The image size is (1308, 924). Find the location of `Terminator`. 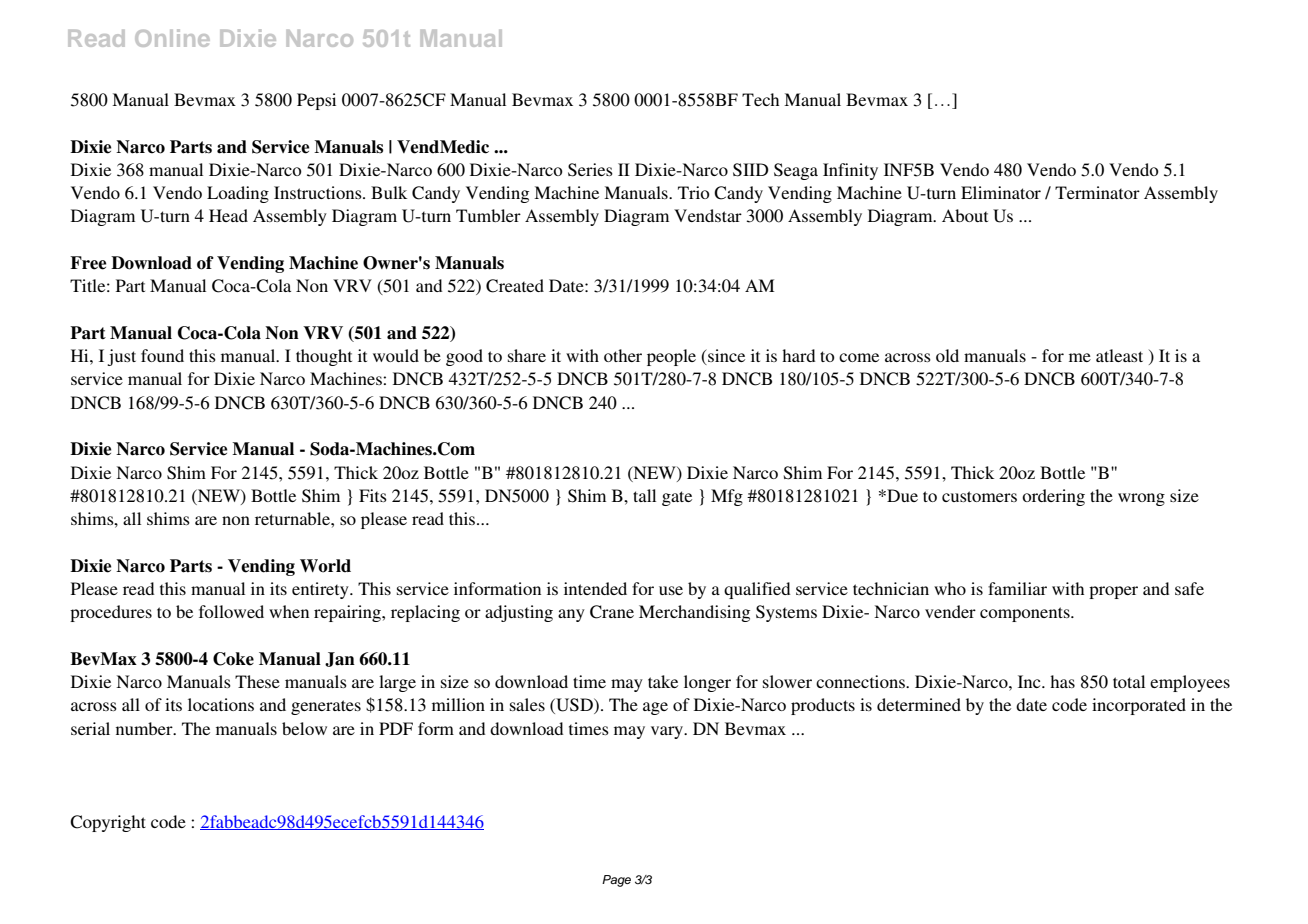

Terminator is located at coordinates (1097, 192).
